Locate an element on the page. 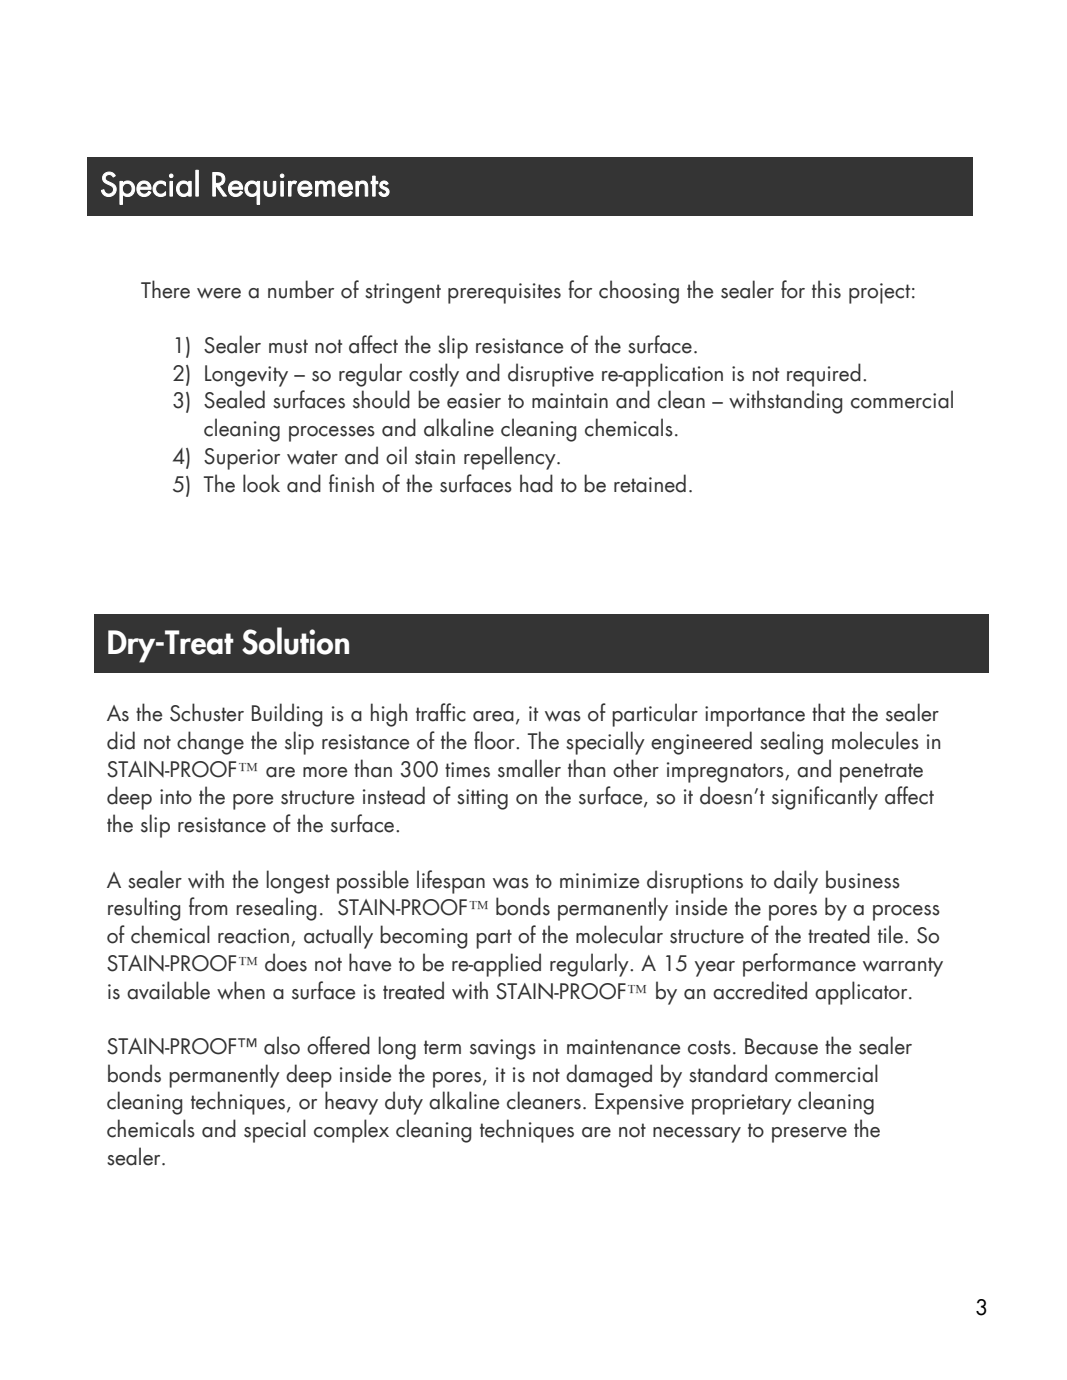 This image has height=1380, width=1067. preserve is located at coordinates (809, 1135).
